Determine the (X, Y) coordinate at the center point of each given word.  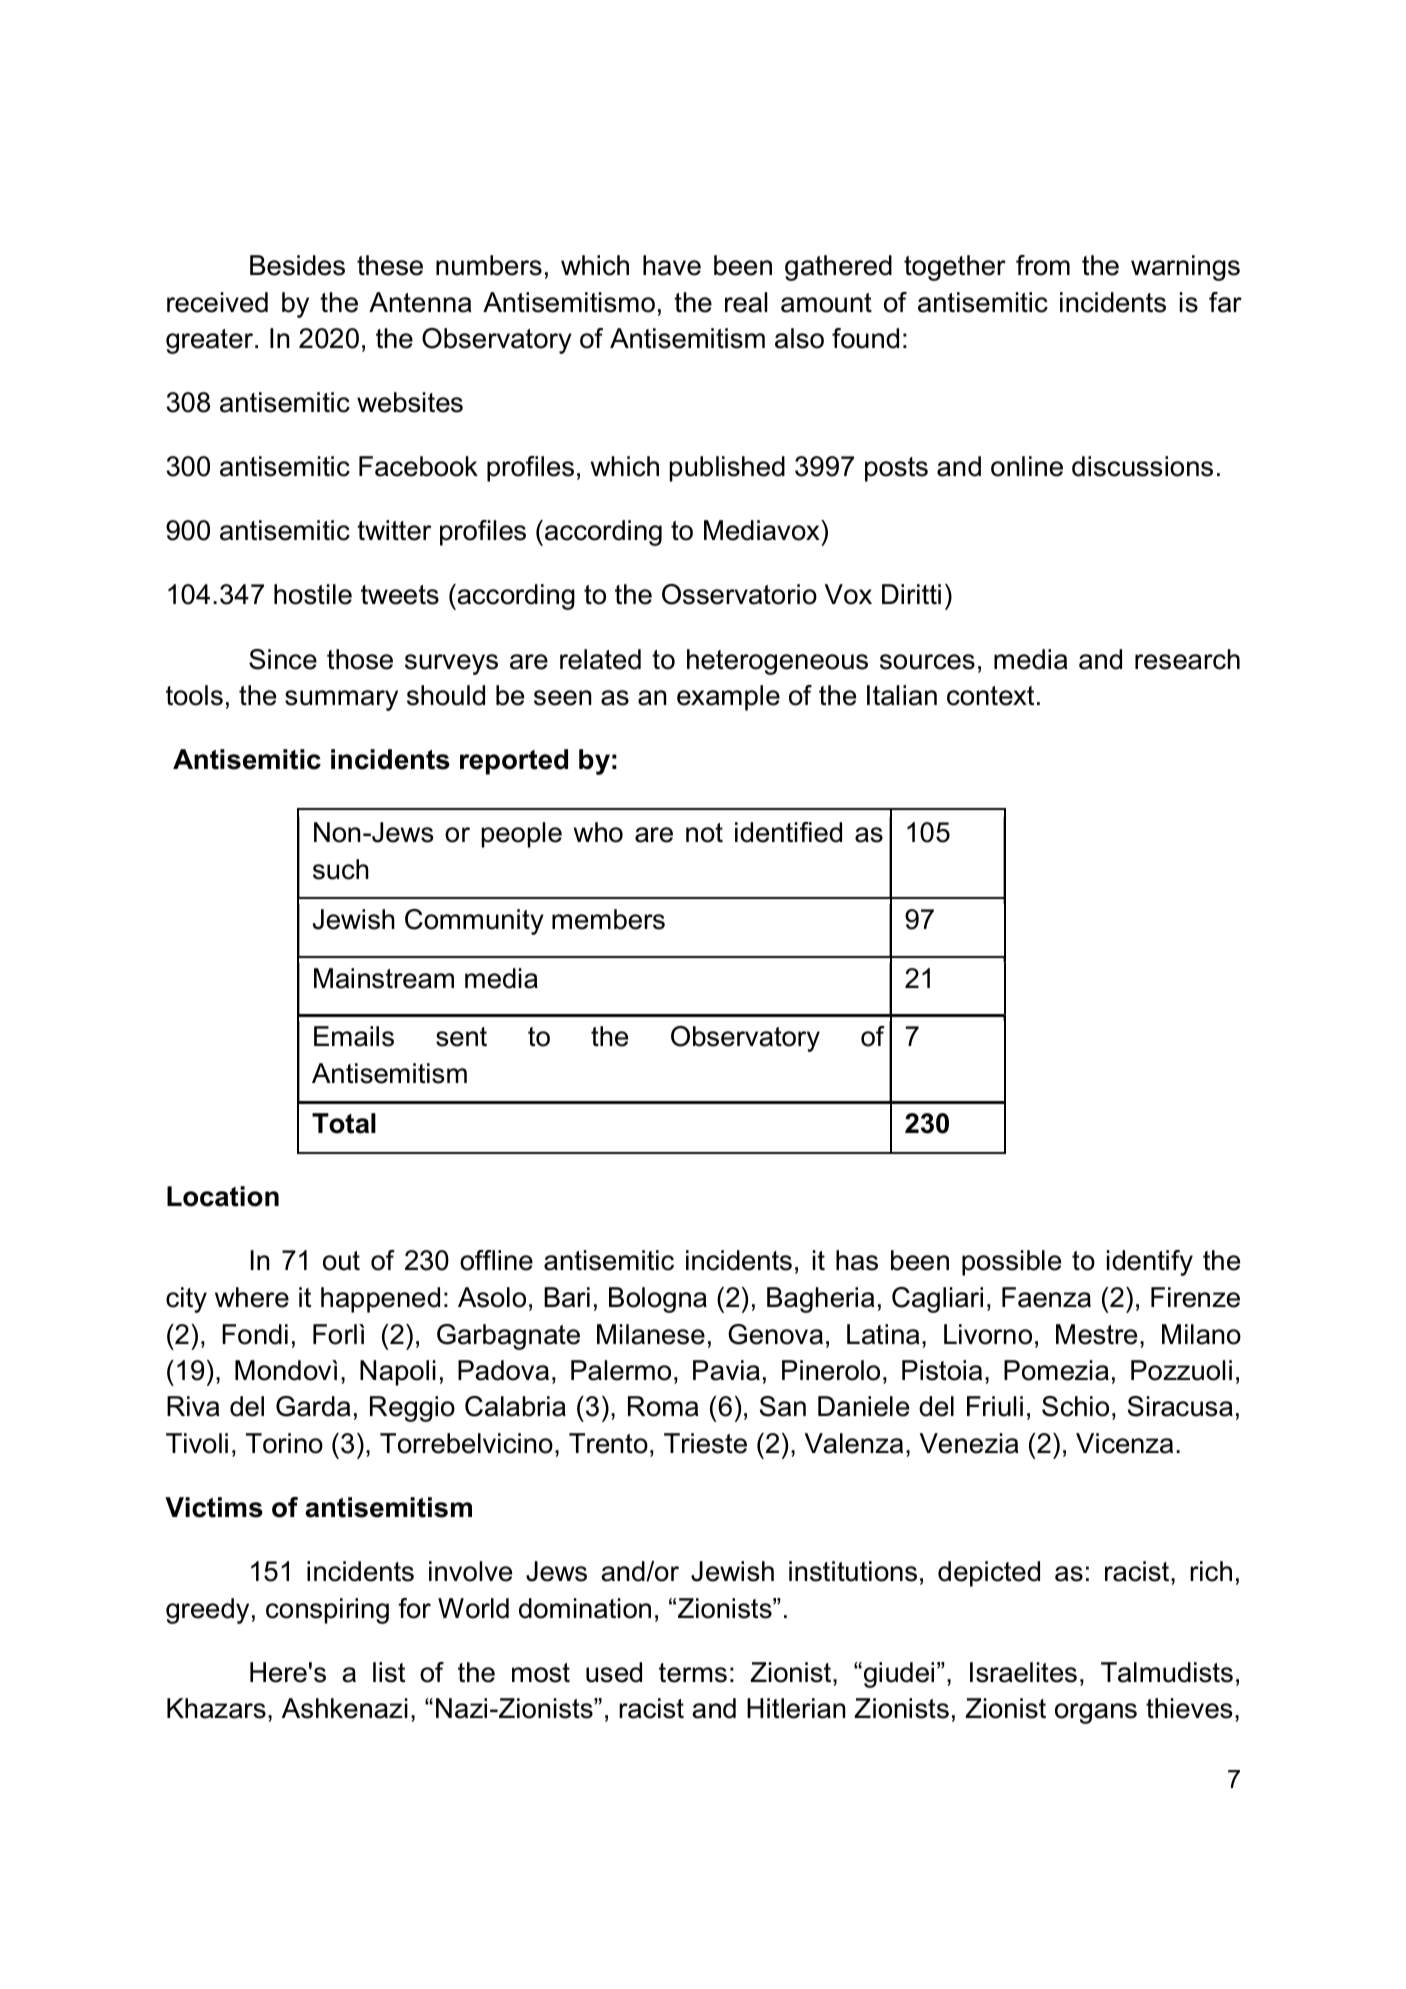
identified (788, 832)
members (608, 919)
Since (283, 659)
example (728, 698)
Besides (297, 265)
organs (1096, 1713)
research (1187, 659)
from (1043, 265)
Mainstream (384, 978)
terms (693, 1673)
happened (380, 1300)
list (389, 1672)
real (746, 302)
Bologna (658, 1300)
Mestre (1096, 1334)
